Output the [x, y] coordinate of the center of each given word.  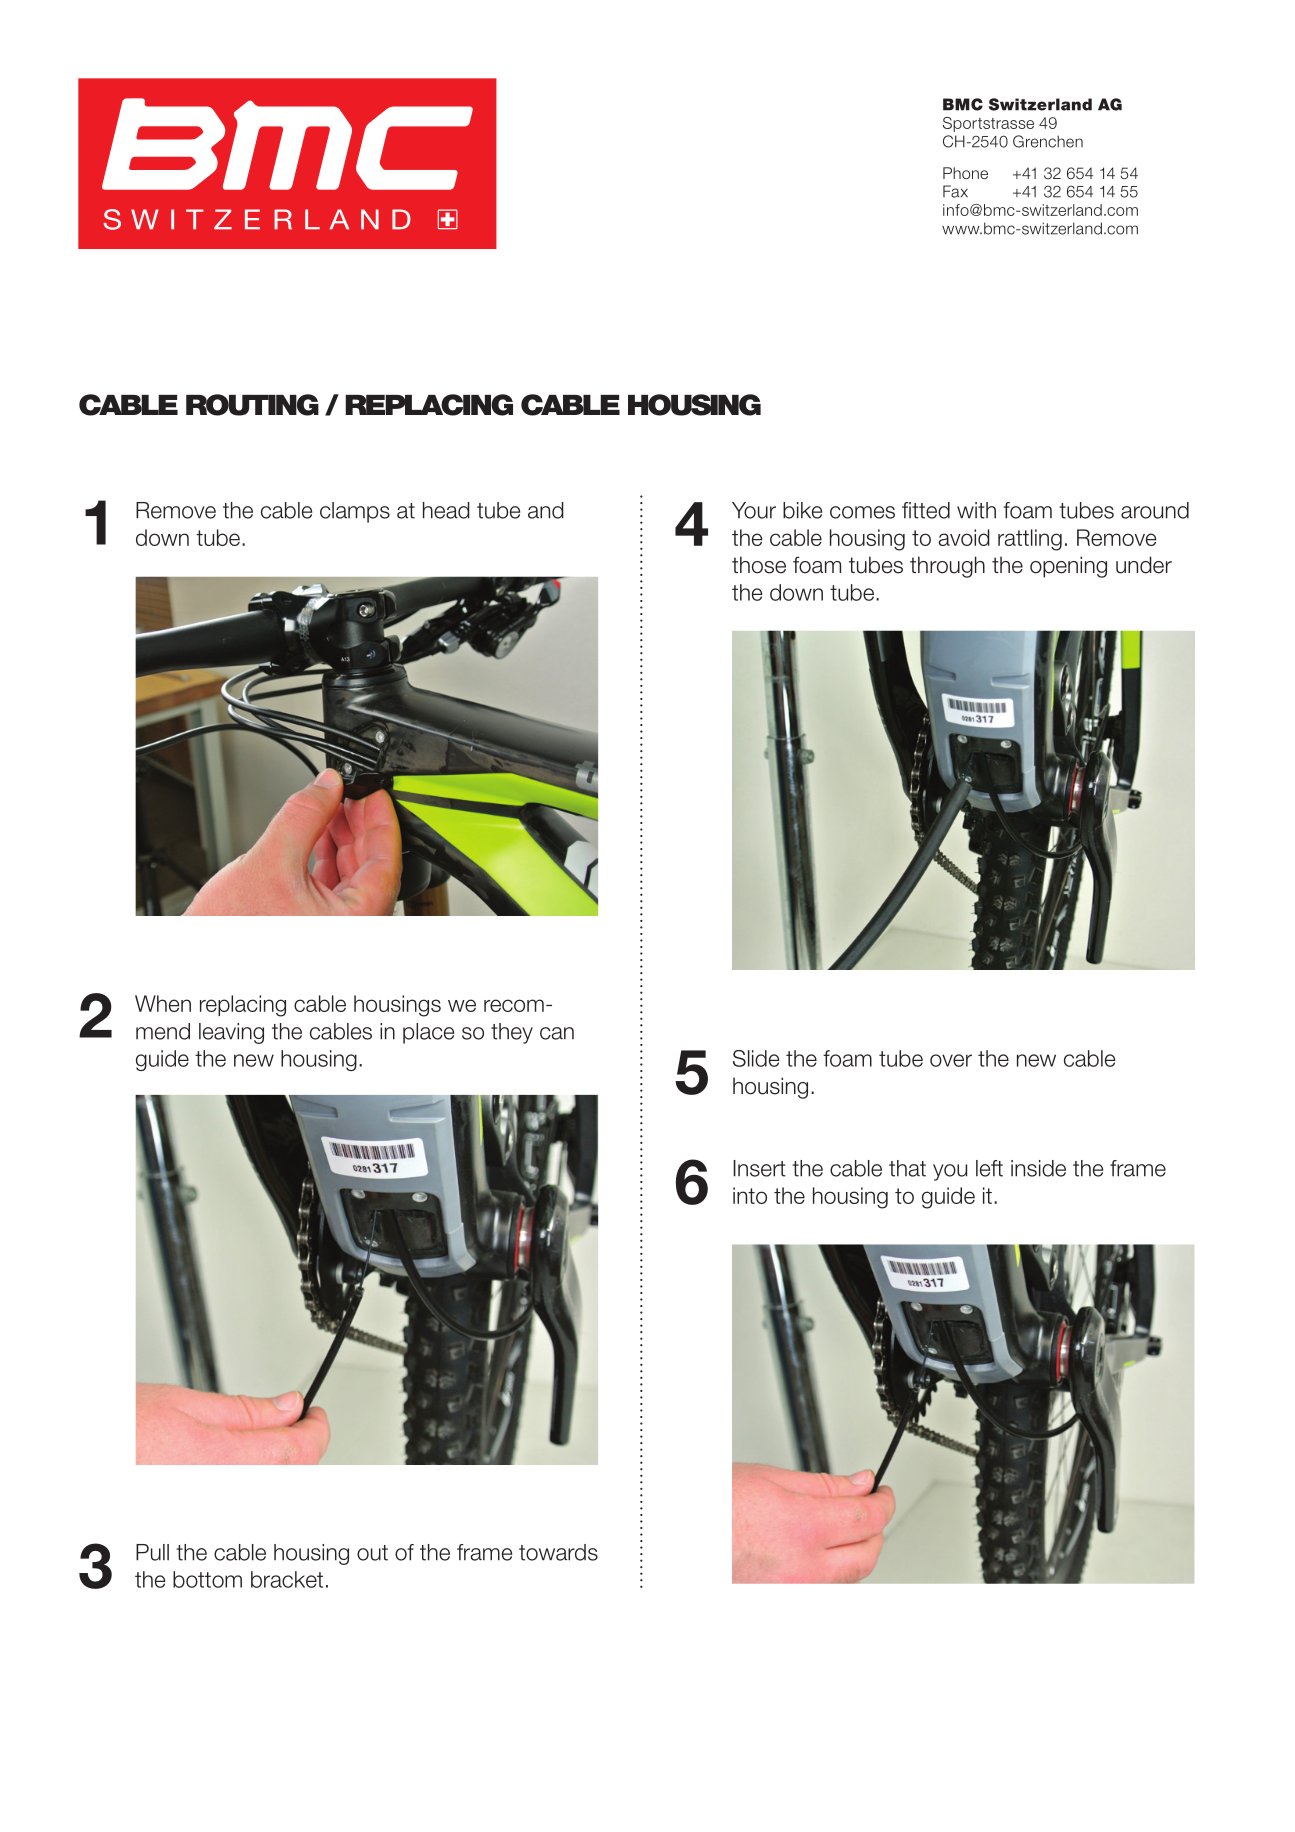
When [163, 1003]
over [951, 1060]
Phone [965, 173]
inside [1038, 1168]
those [759, 565]
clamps [355, 512]
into [750, 1195]
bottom [207, 1579]
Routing [252, 405]
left [989, 1168]
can [557, 1033]
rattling [1030, 540]
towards [558, 1552]
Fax [955, 191]
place [428, 1033]
